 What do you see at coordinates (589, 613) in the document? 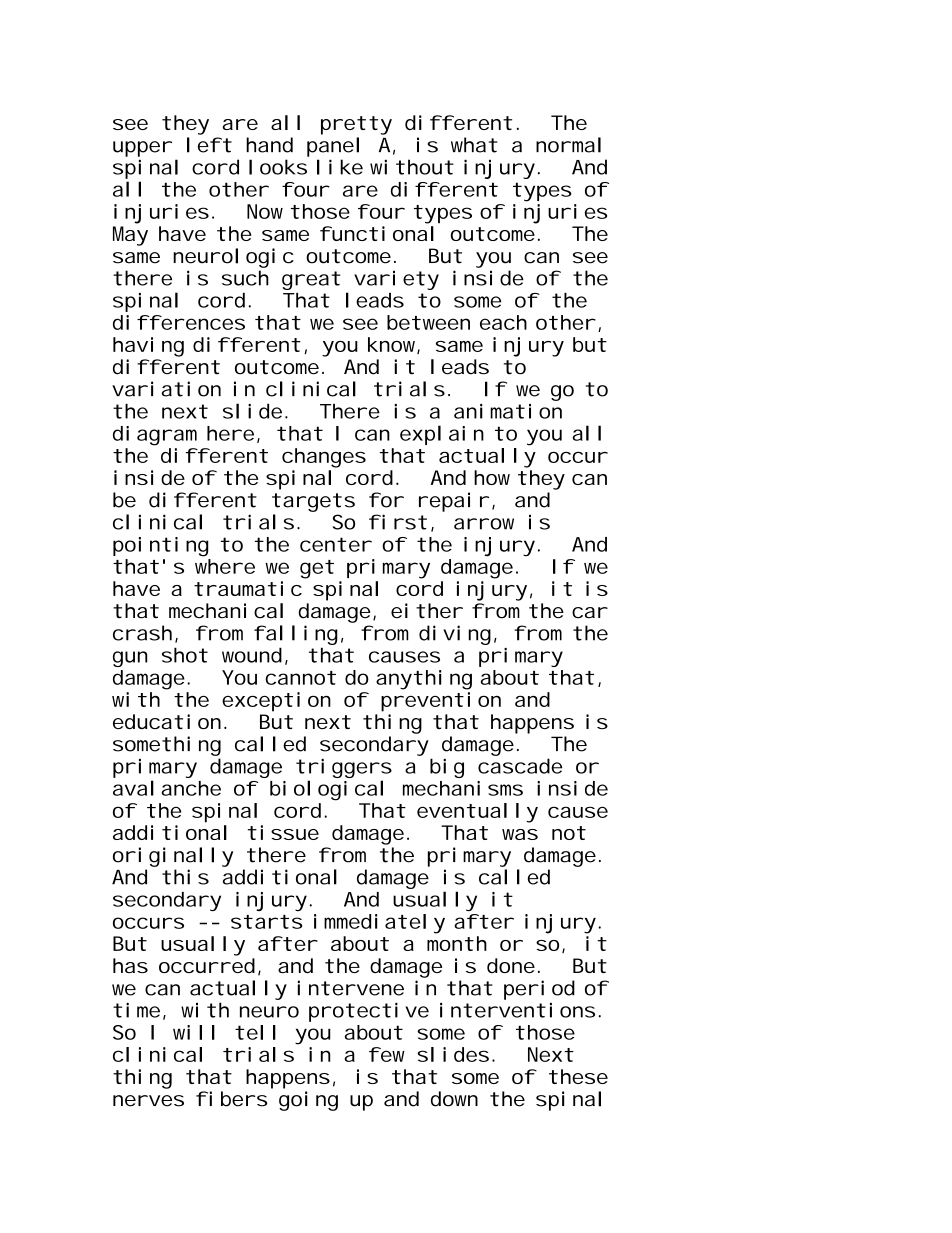
I see `car` at bounding box center [589, 613].
